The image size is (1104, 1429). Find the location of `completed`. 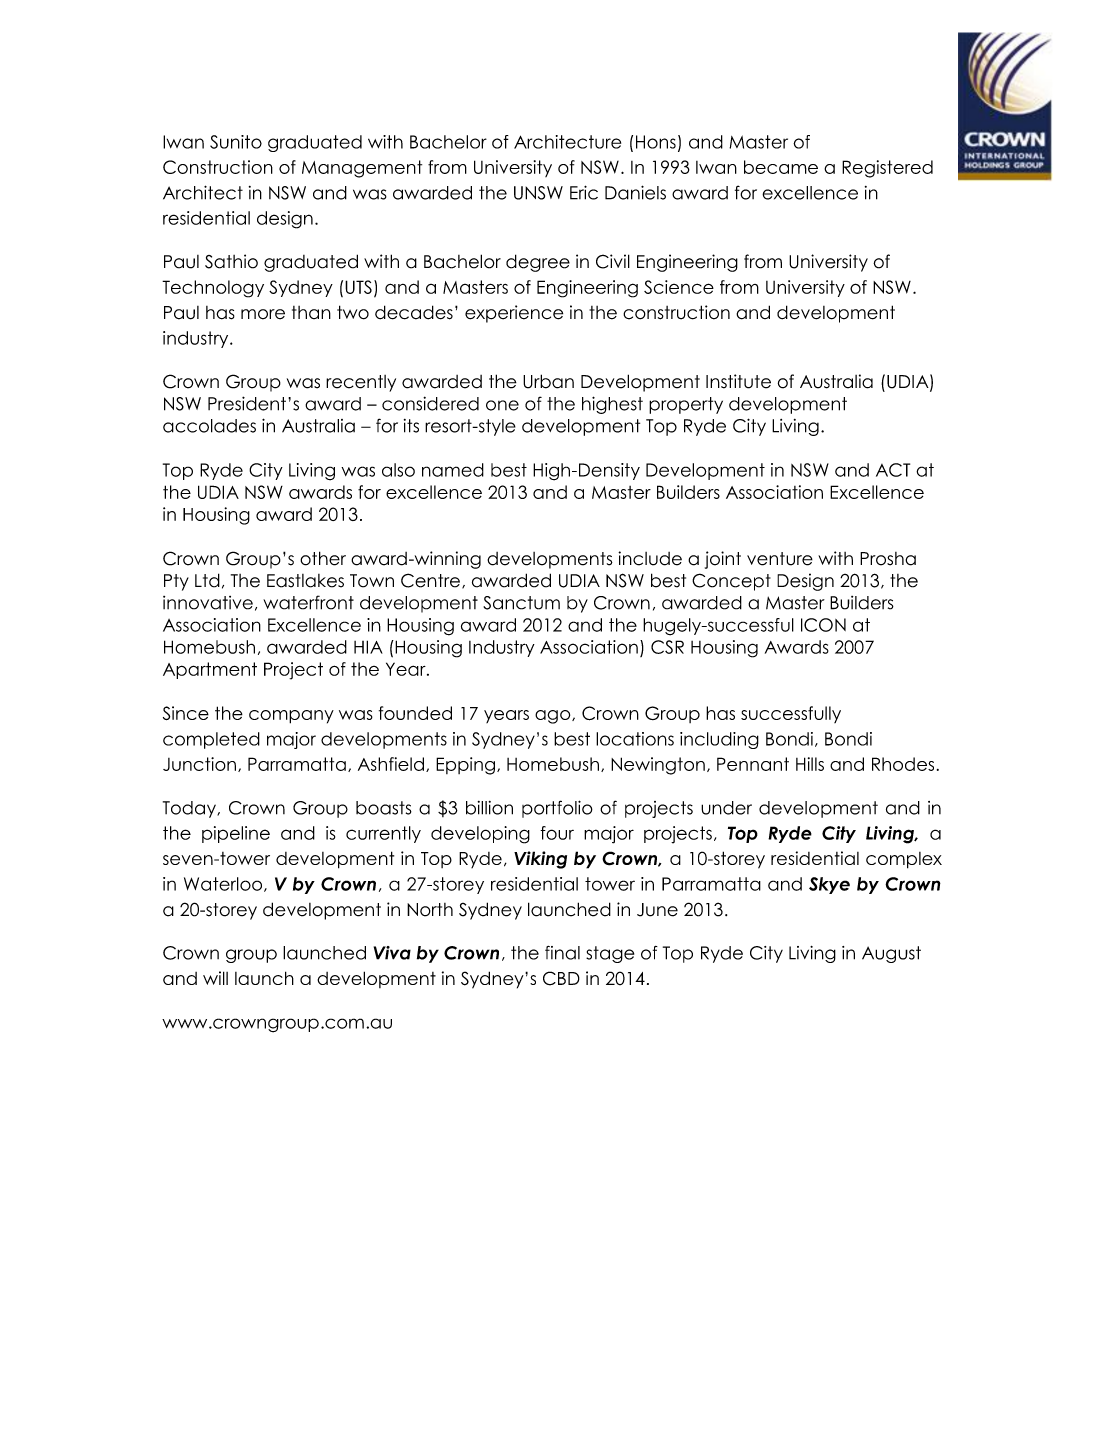

completed is located at coordinates (211, 740).
